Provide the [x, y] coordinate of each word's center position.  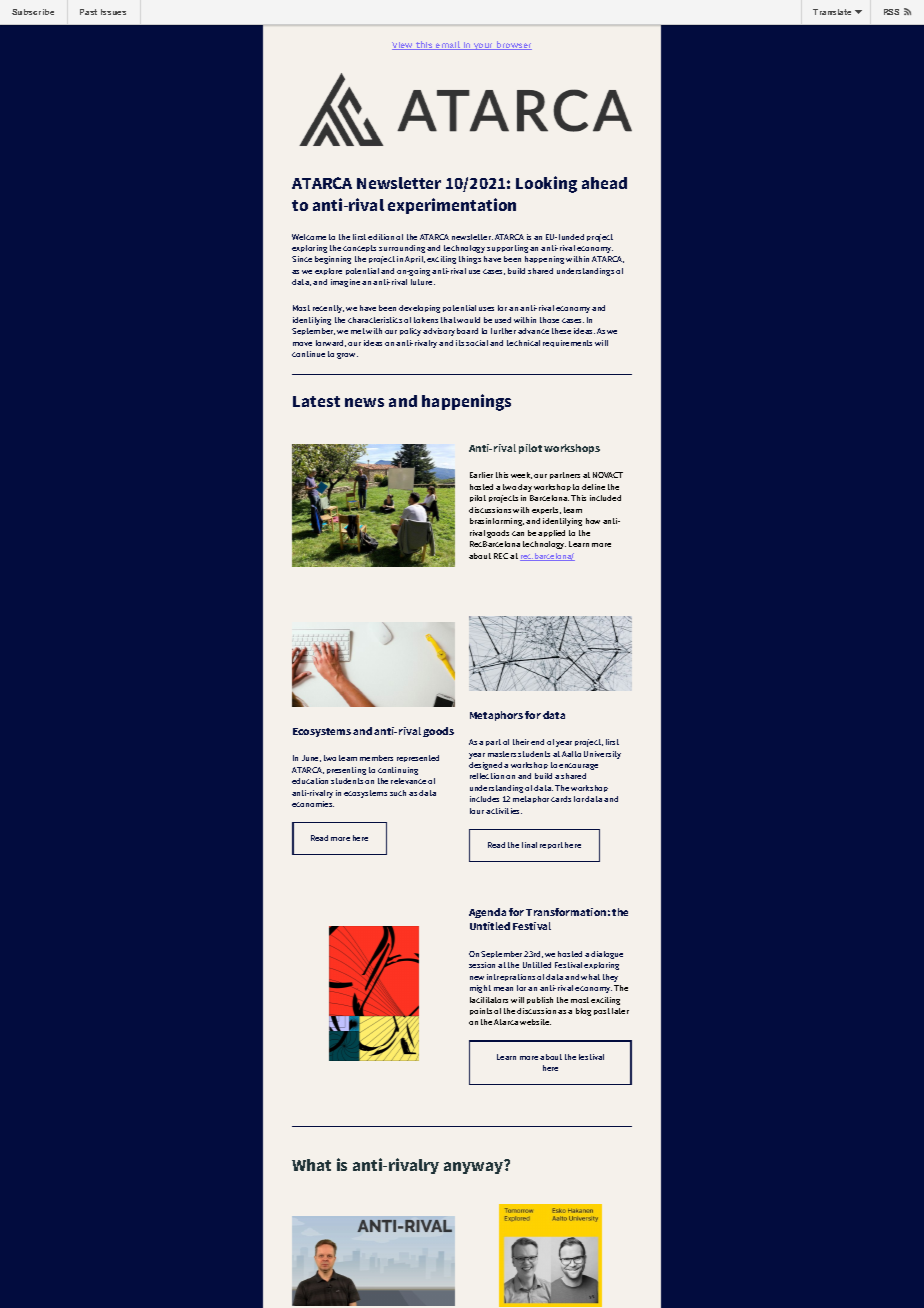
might [480, 989]
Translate [832, 12]
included [605, 498]
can [518, 533]
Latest [316, 401]
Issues [113, 12]
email [448, 45]
